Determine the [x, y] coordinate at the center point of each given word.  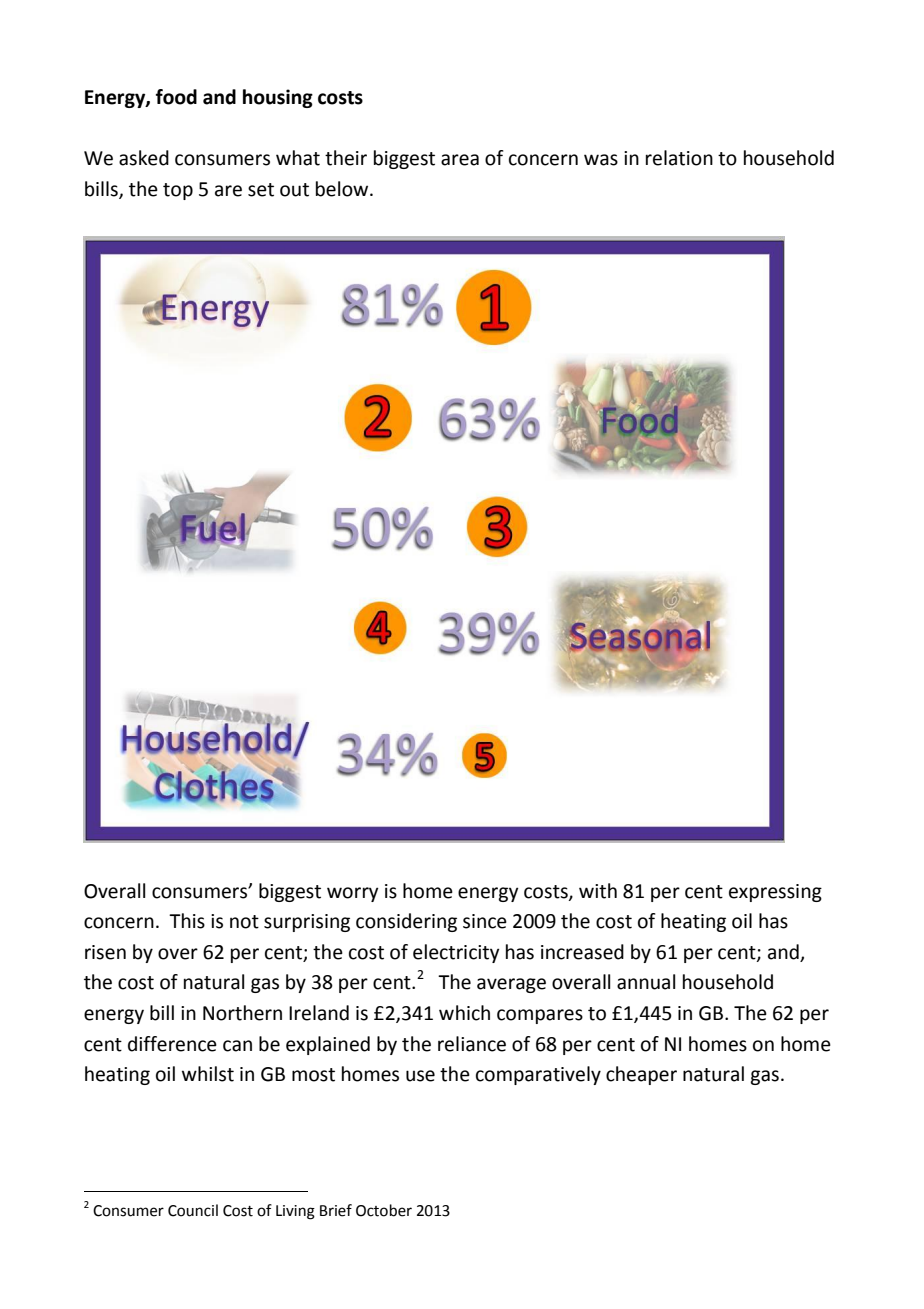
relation [679, 158]
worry [352, 894]
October [384, 1210]
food [176, 97]
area [460, 160]
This [187, 921]
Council [193, 1210]
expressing [775, 893]
